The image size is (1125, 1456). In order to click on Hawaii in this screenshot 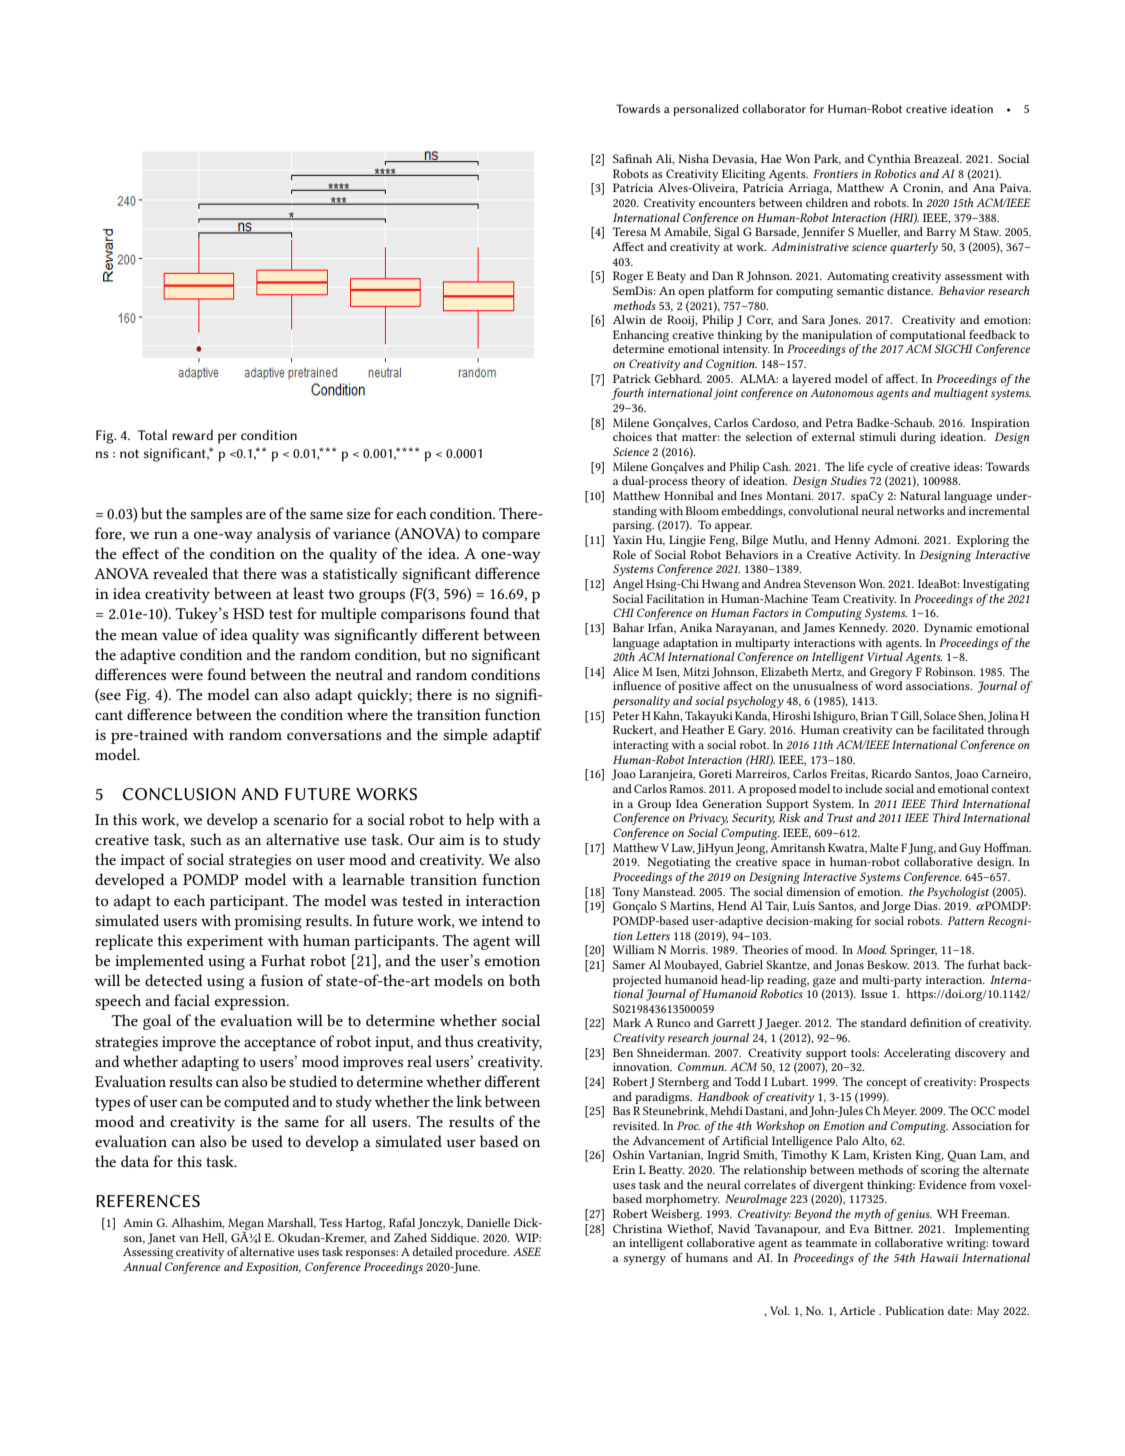, I will do `click(939, 1257)`.
